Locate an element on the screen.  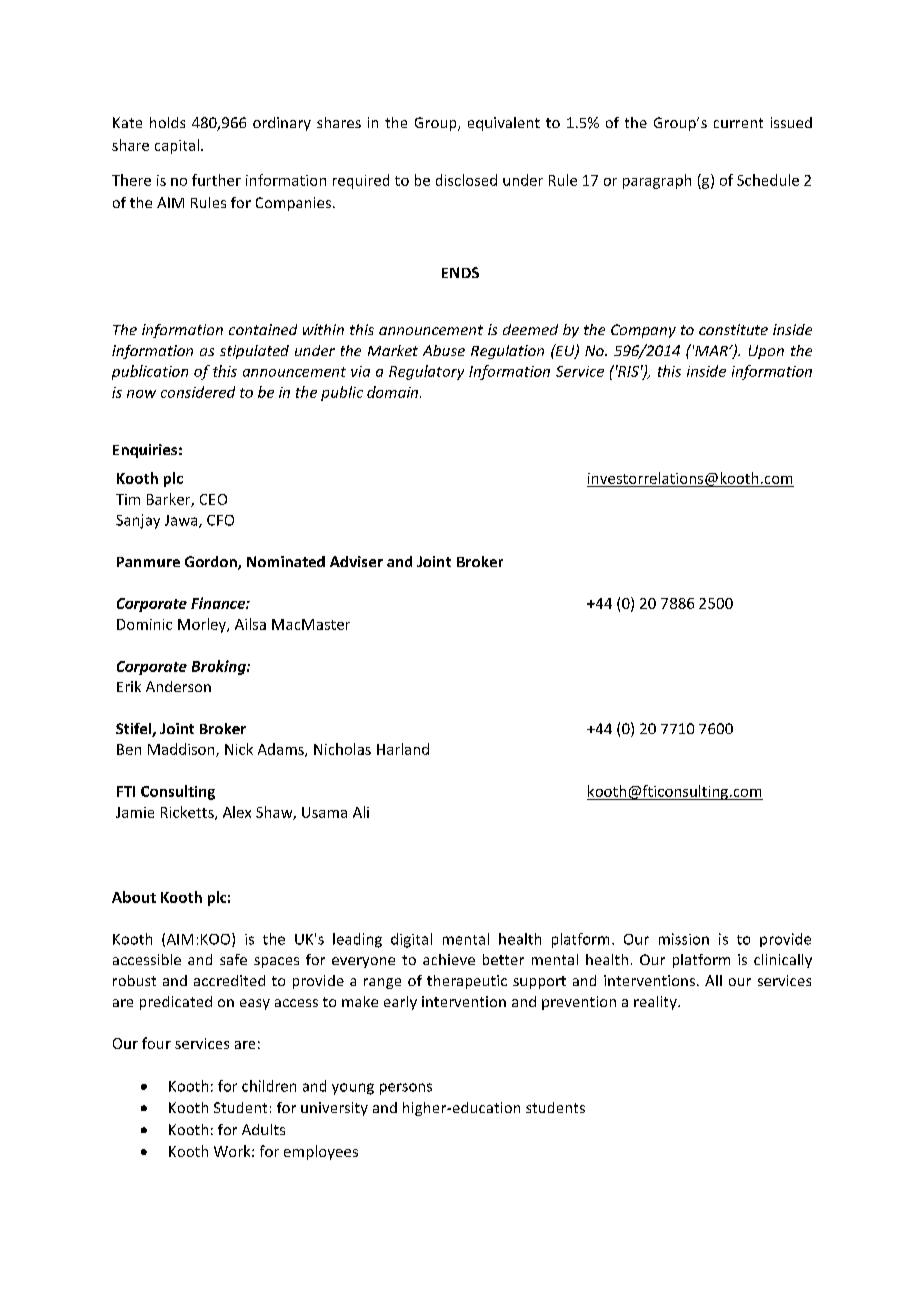
disclosed is located at coordinates (466, 180).
